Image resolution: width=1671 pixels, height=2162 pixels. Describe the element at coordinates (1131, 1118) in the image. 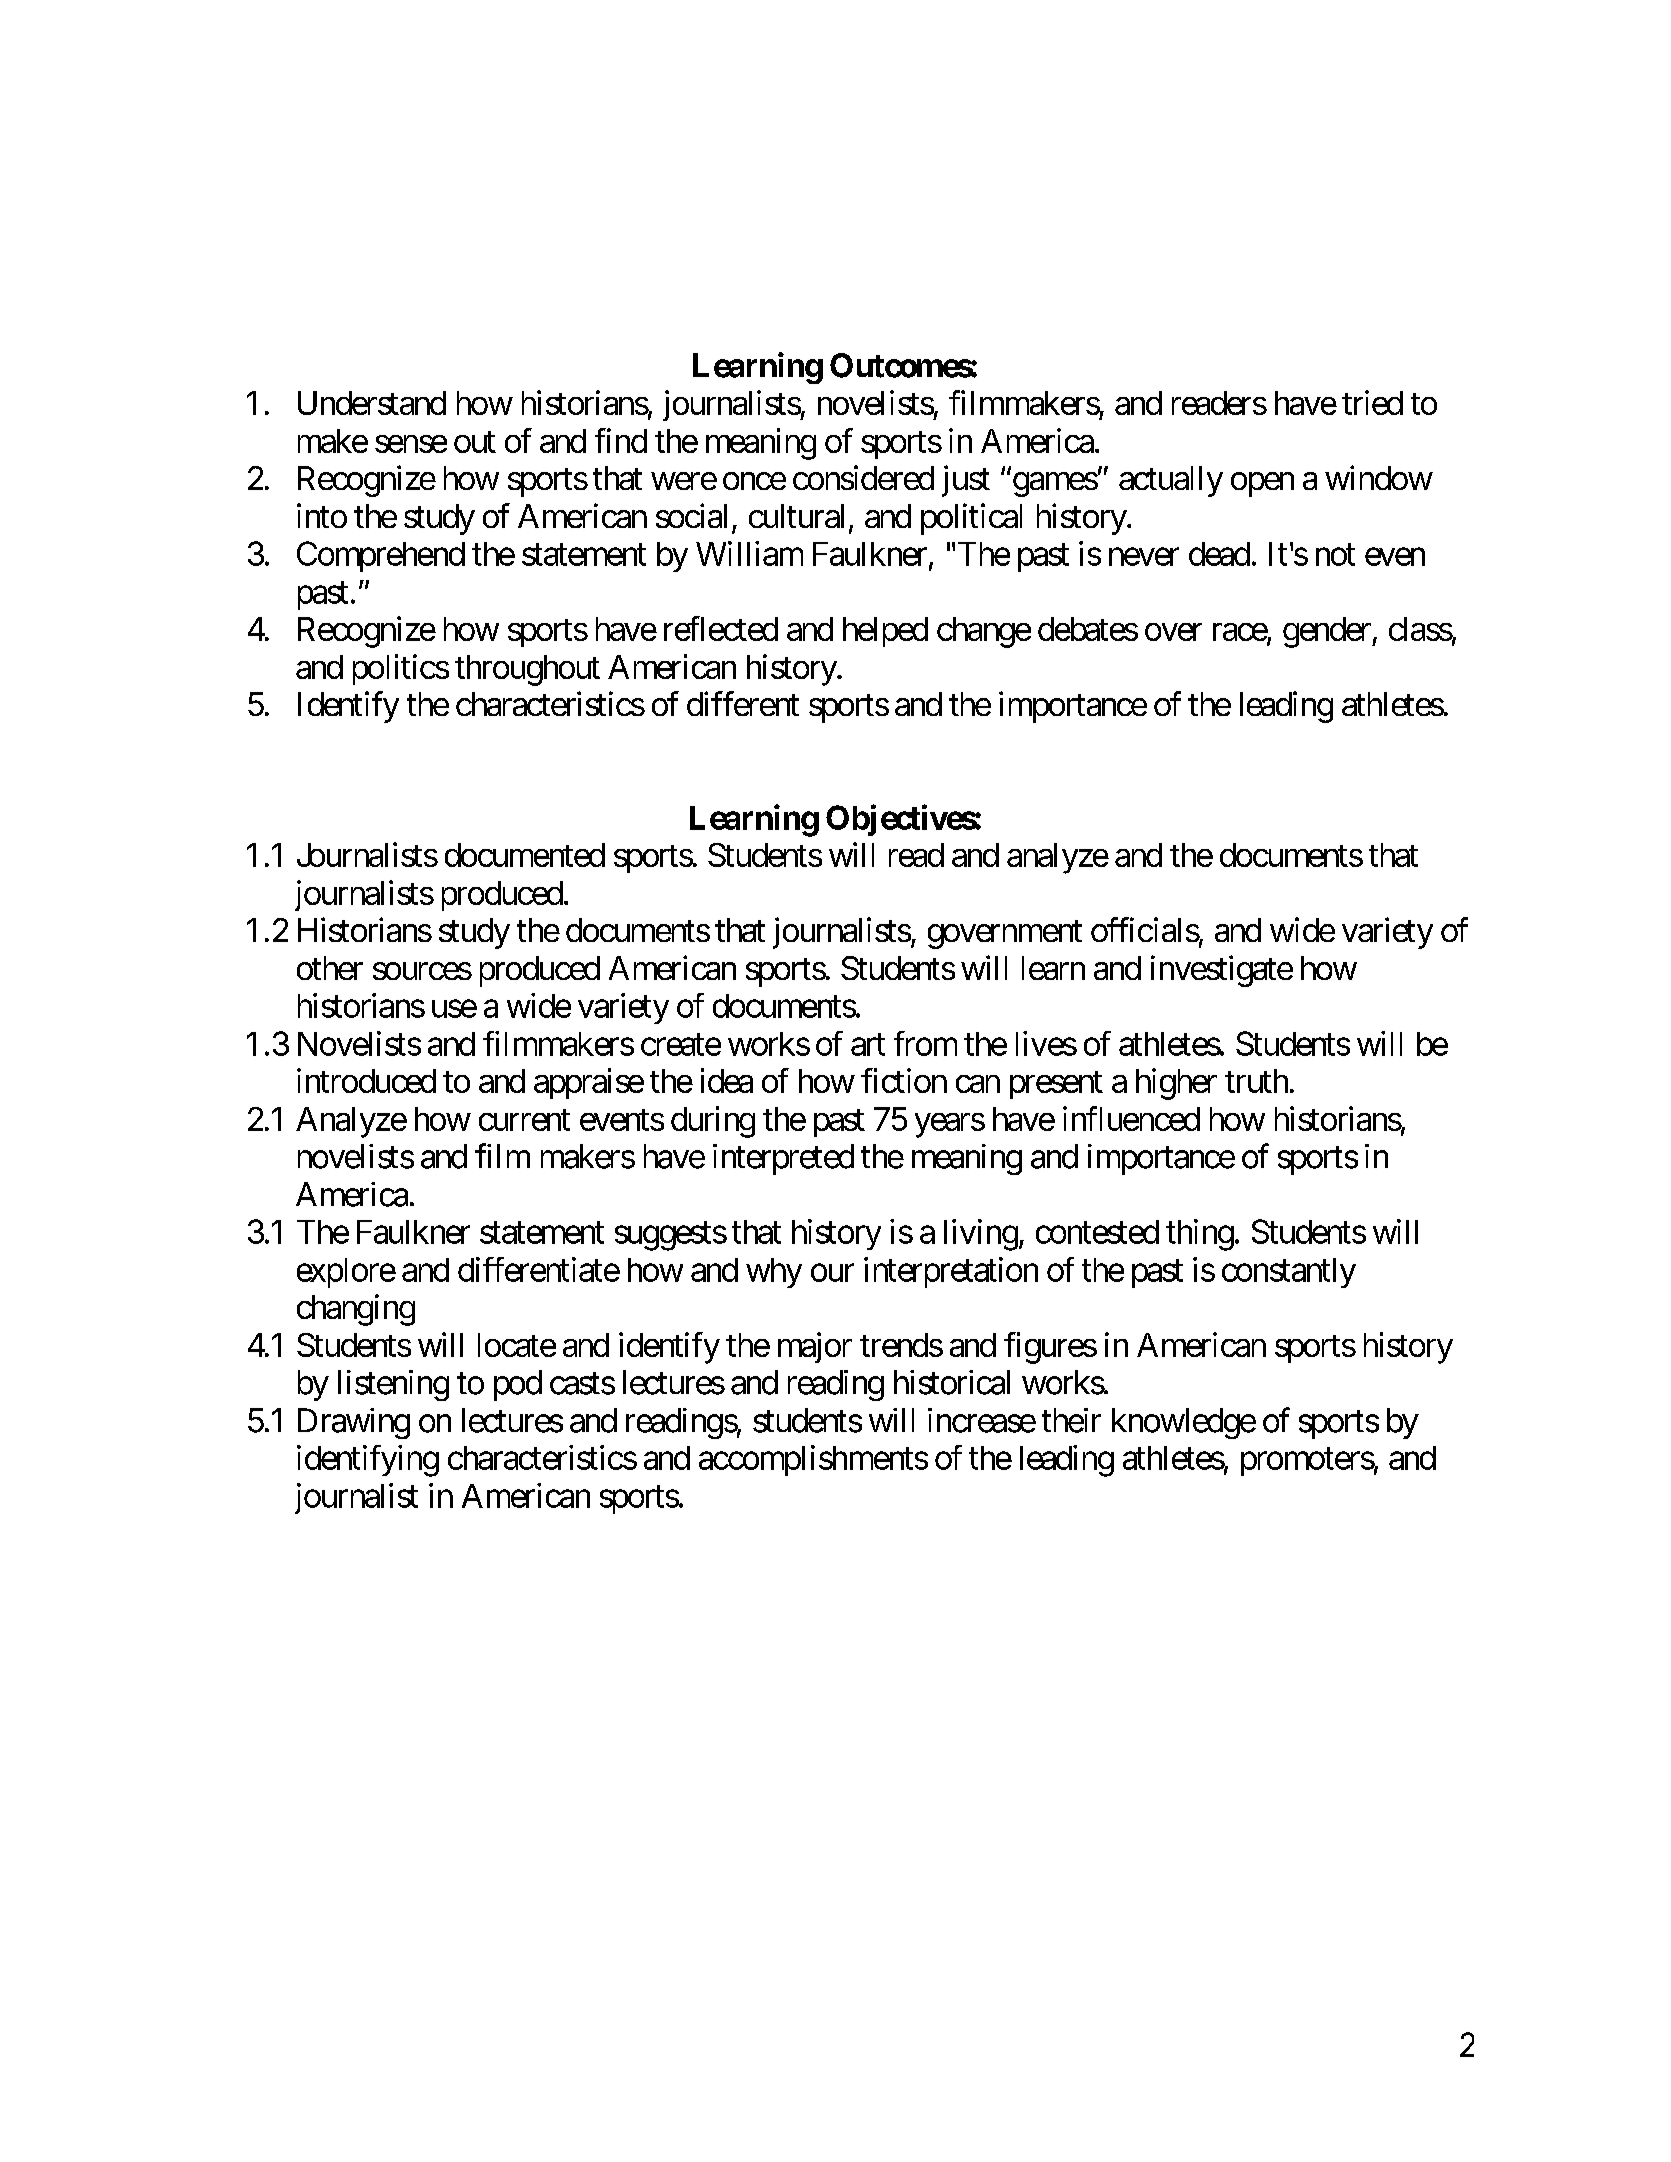

I see `influenced` at that location.
